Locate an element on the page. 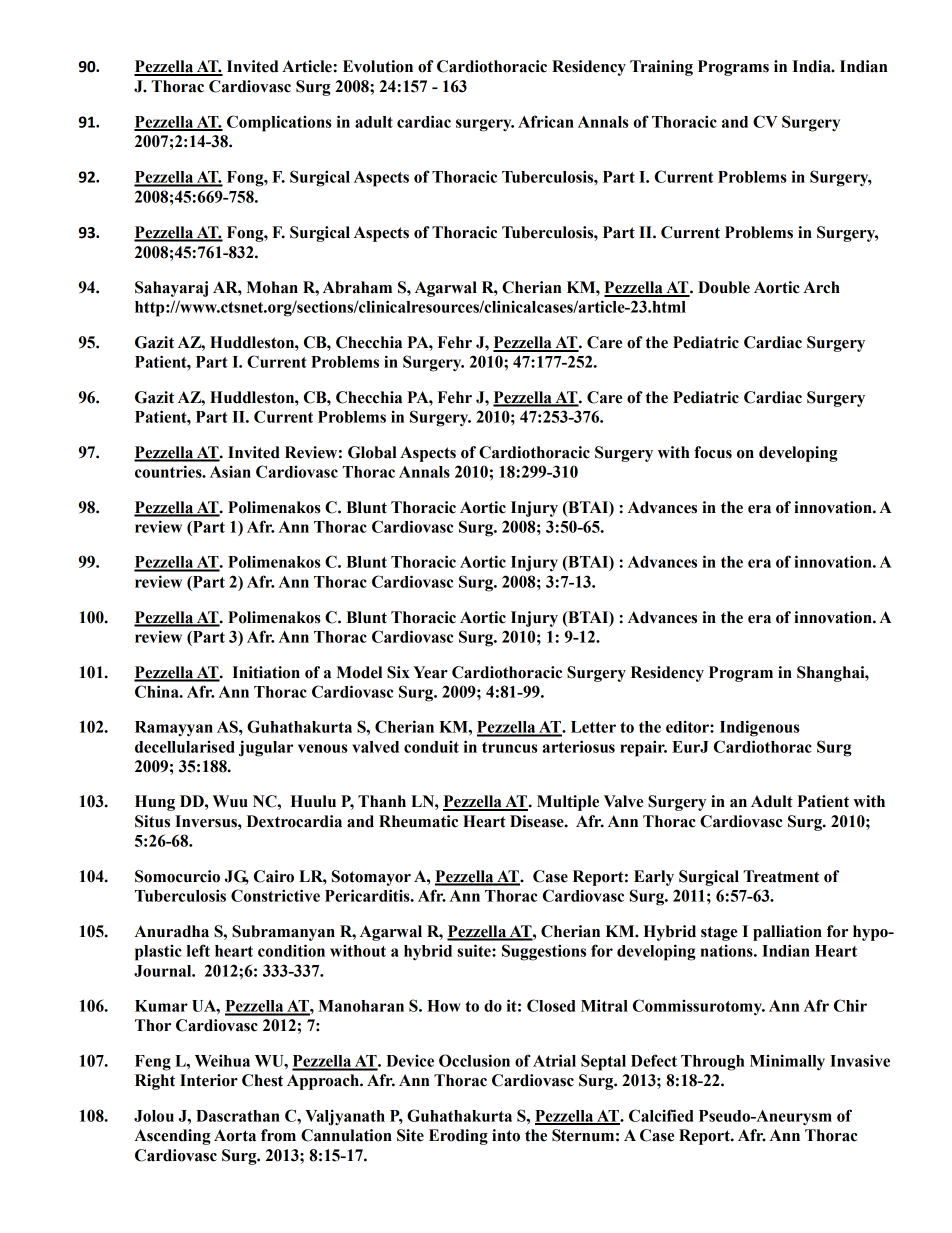 Image resolution: width=952 pixels, height=1233 pixels. Global is located at coordinates (372, 452).
